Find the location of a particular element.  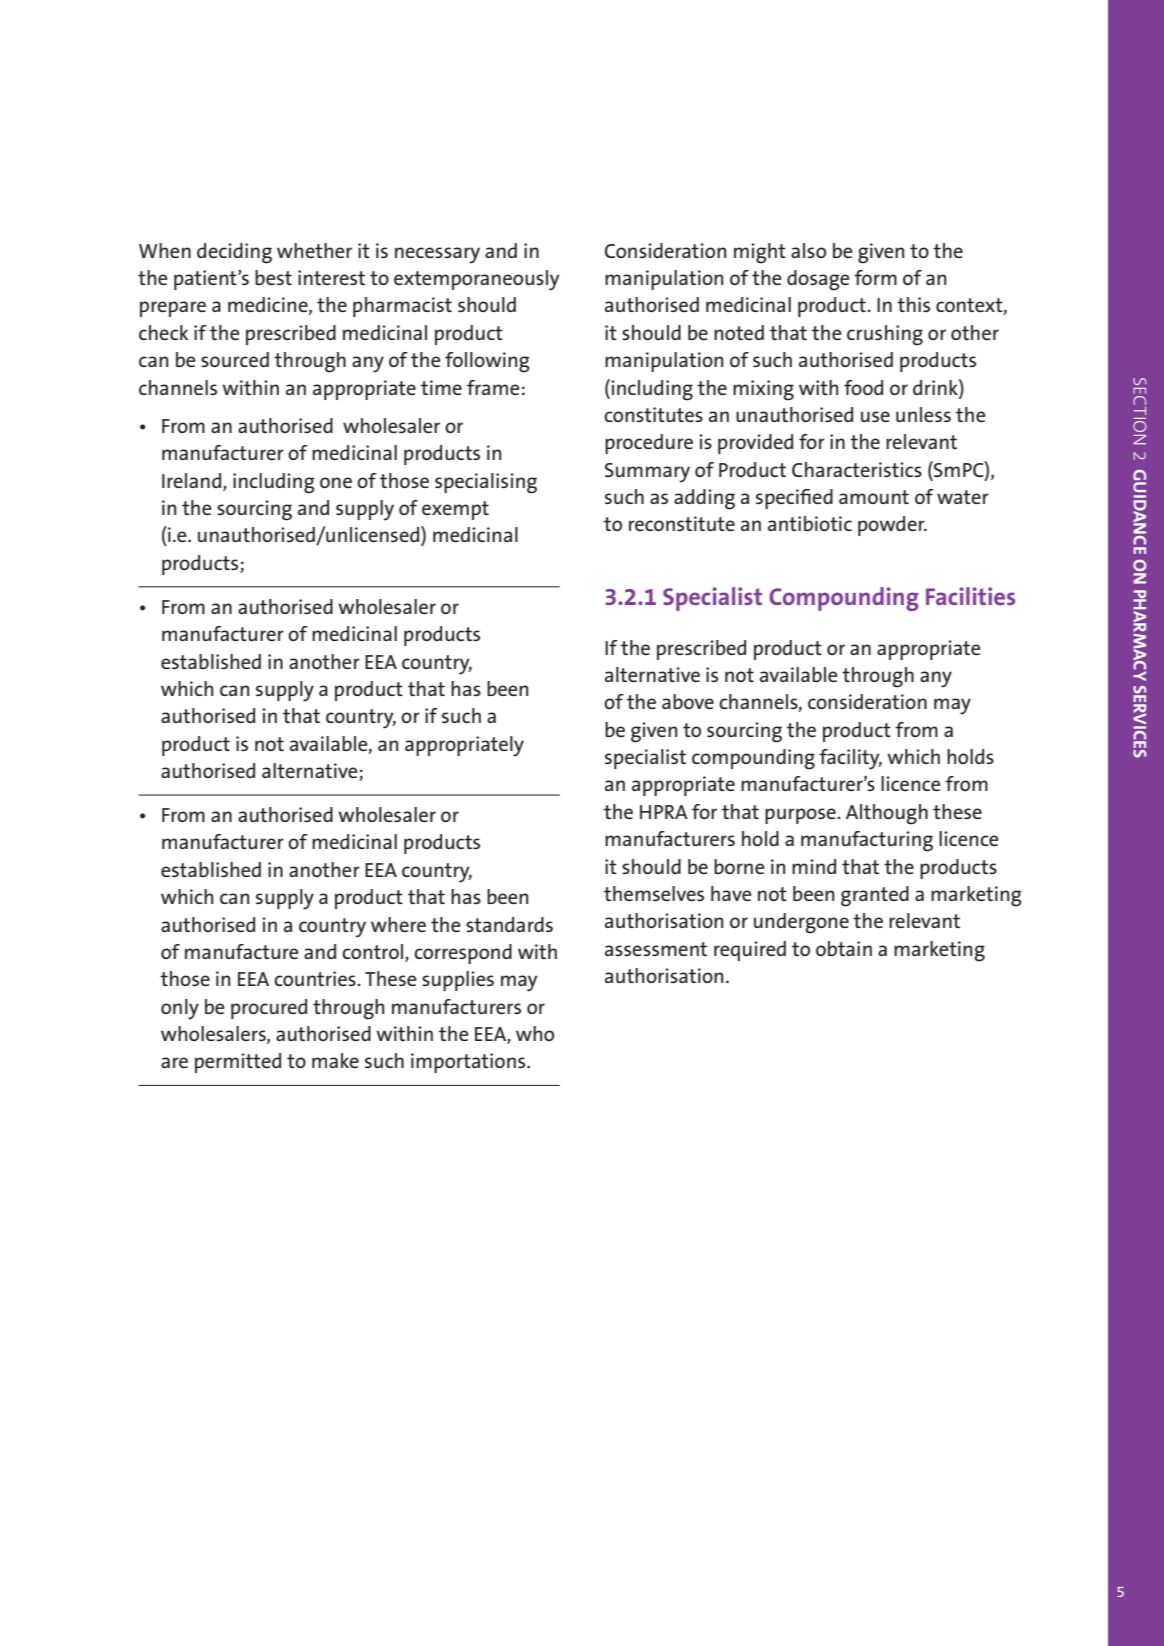

Summary is located at coordinates (647, 473).
